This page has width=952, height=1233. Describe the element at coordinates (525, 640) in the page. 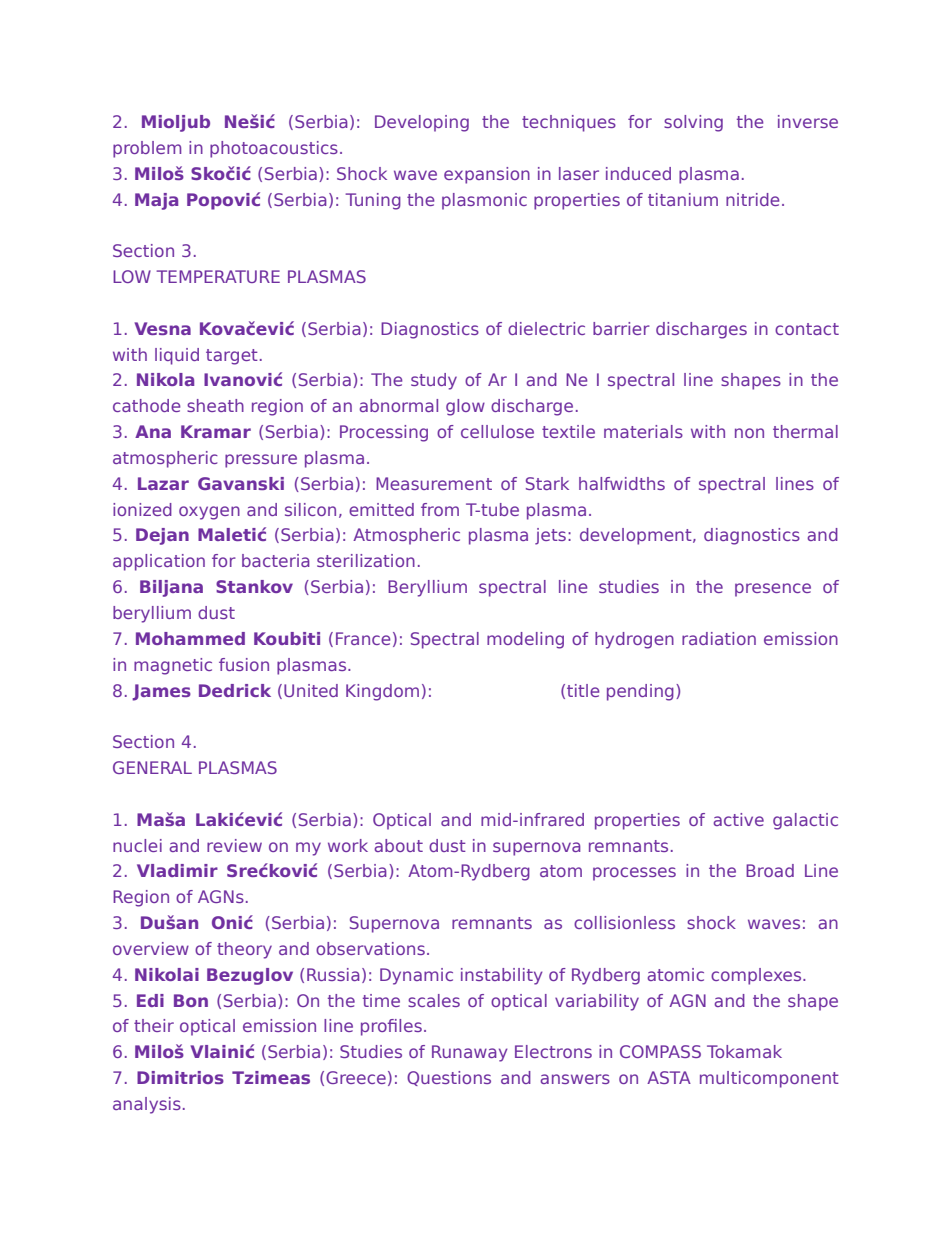

I see `modeling` at that location.
